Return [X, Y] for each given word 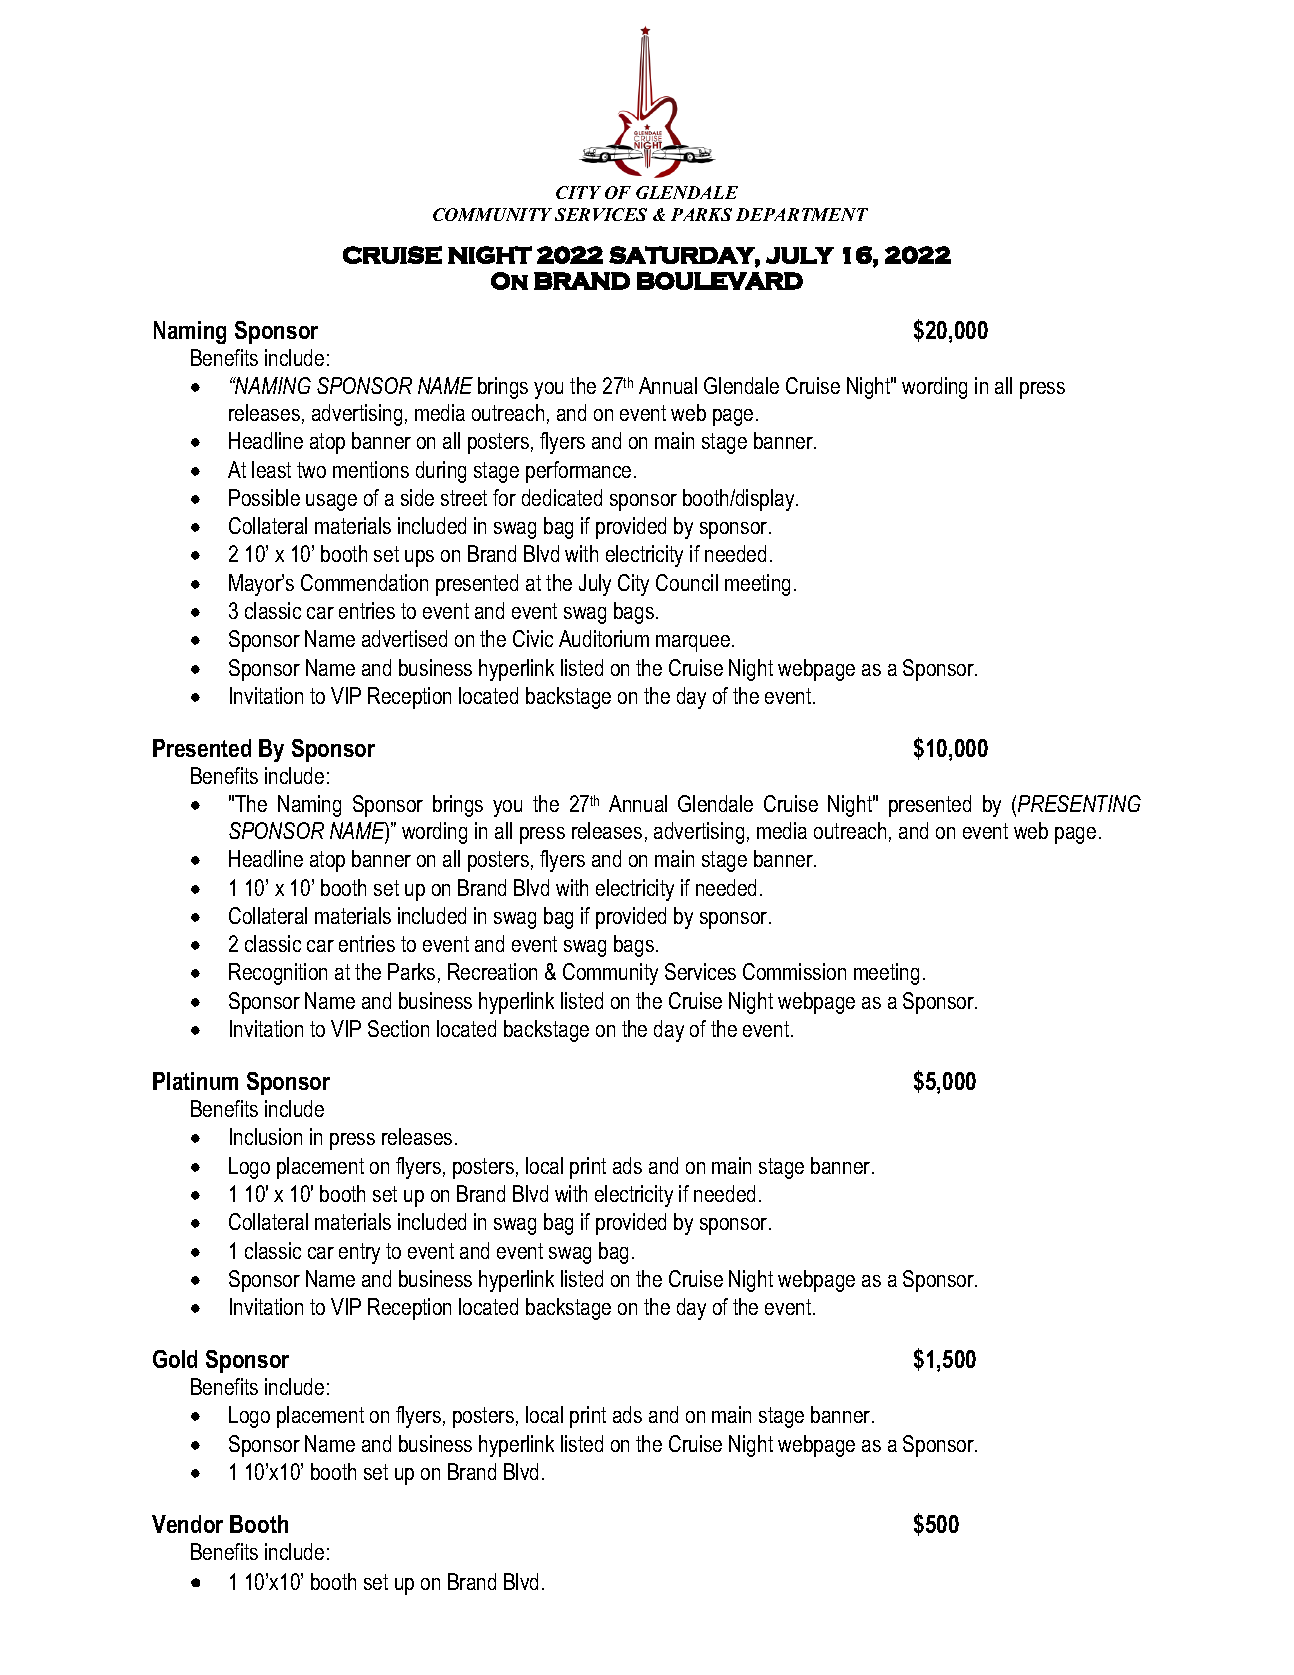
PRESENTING [1079, 803]
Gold [175, 1359]
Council [687, 582]
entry [359, 1253]
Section [398, 1028]
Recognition [278, 974]
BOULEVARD [720, 281]
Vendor [187, 1524]
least [271, 469]
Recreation [492, 971]
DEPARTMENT [802, 214]
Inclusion [266, 1136]
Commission [794, 971]
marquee [694, 643]
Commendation [364, 582]
